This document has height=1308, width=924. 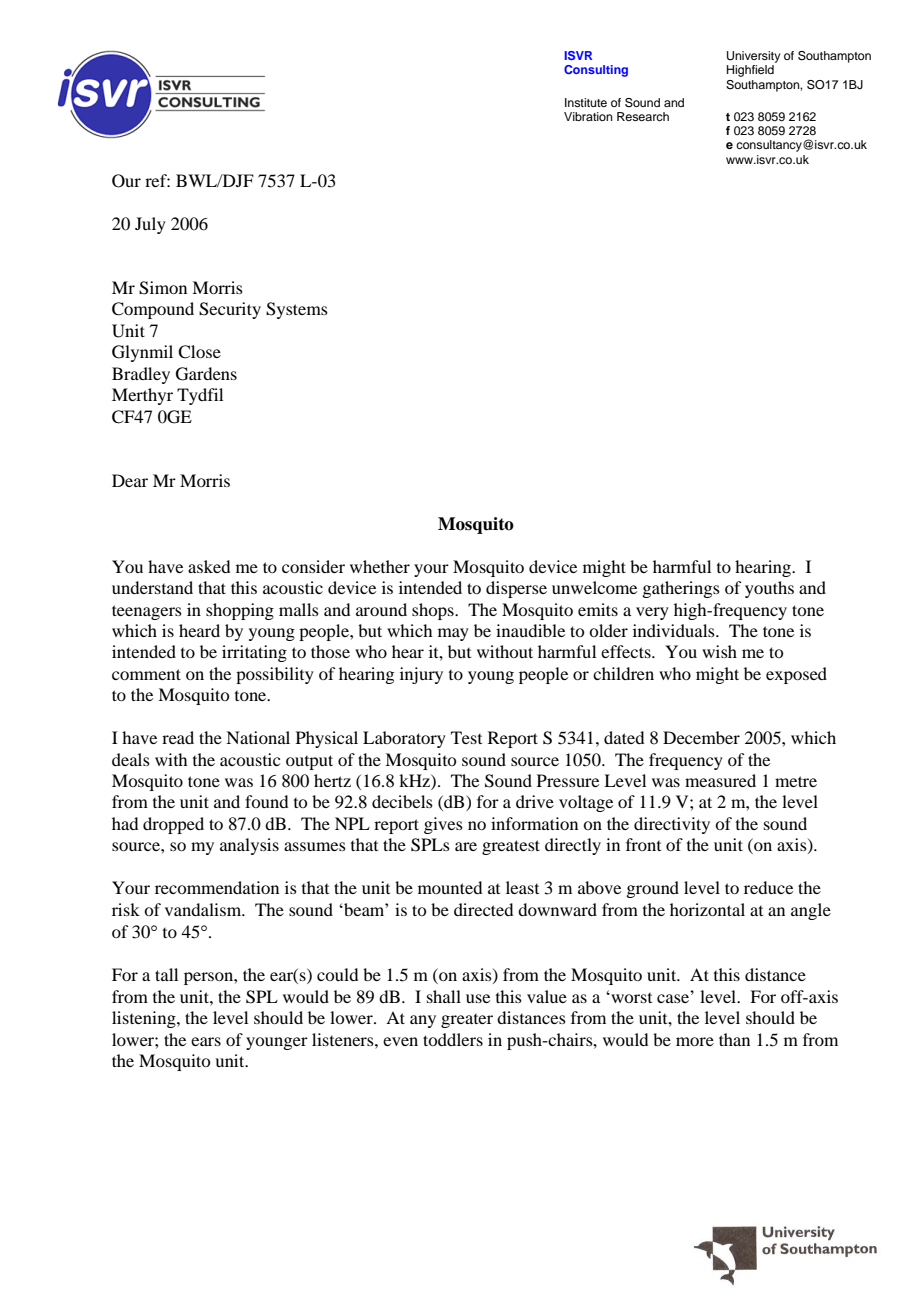 What do you see at coordinates (586, 102) in the document?
I see `Institute` at bounding box center [586, 102].
